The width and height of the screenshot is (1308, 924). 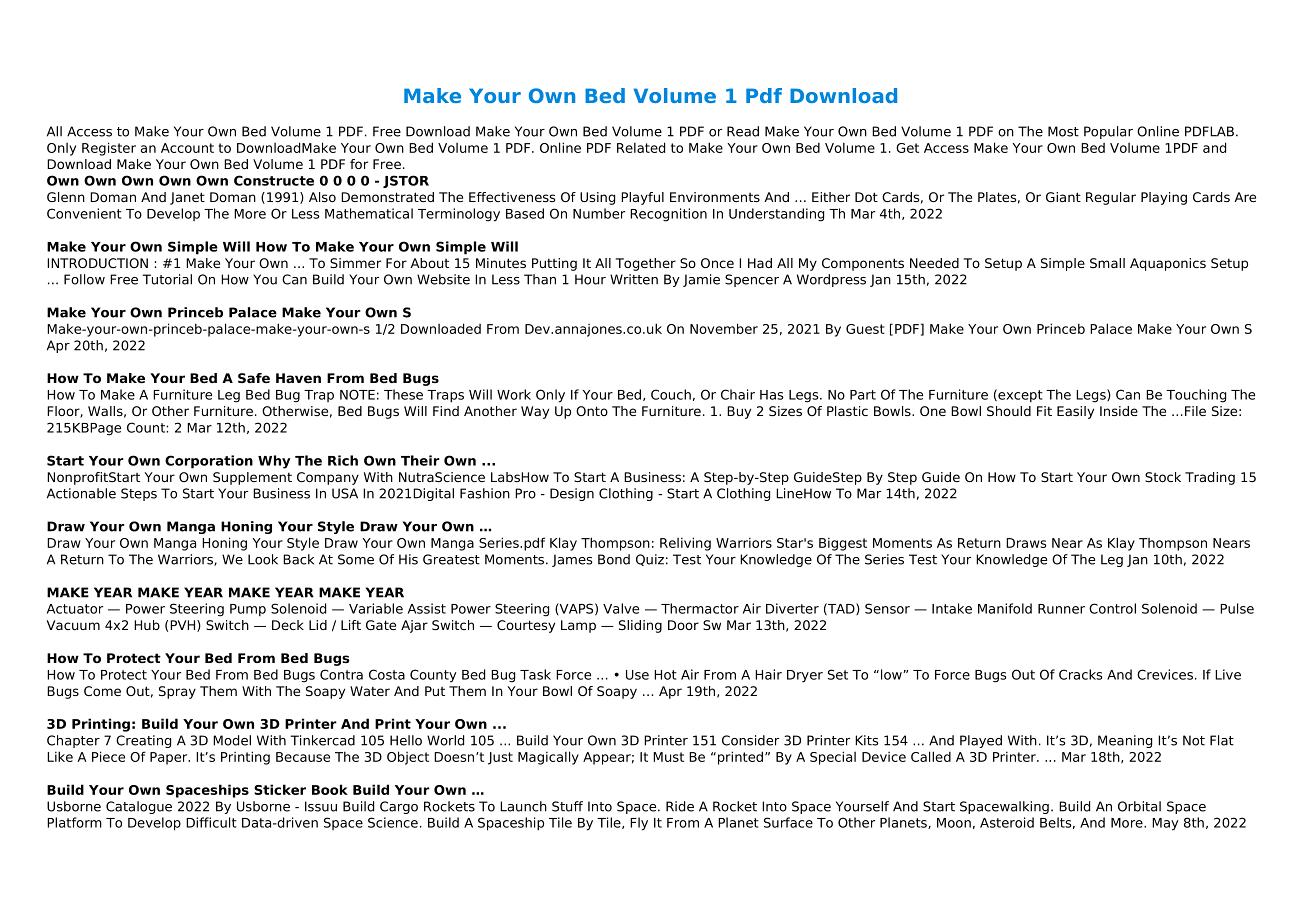 What do you see at coordinates (1108, 132) in the screenshot?
I see `Popular` at bounding box center [1108, 132].
